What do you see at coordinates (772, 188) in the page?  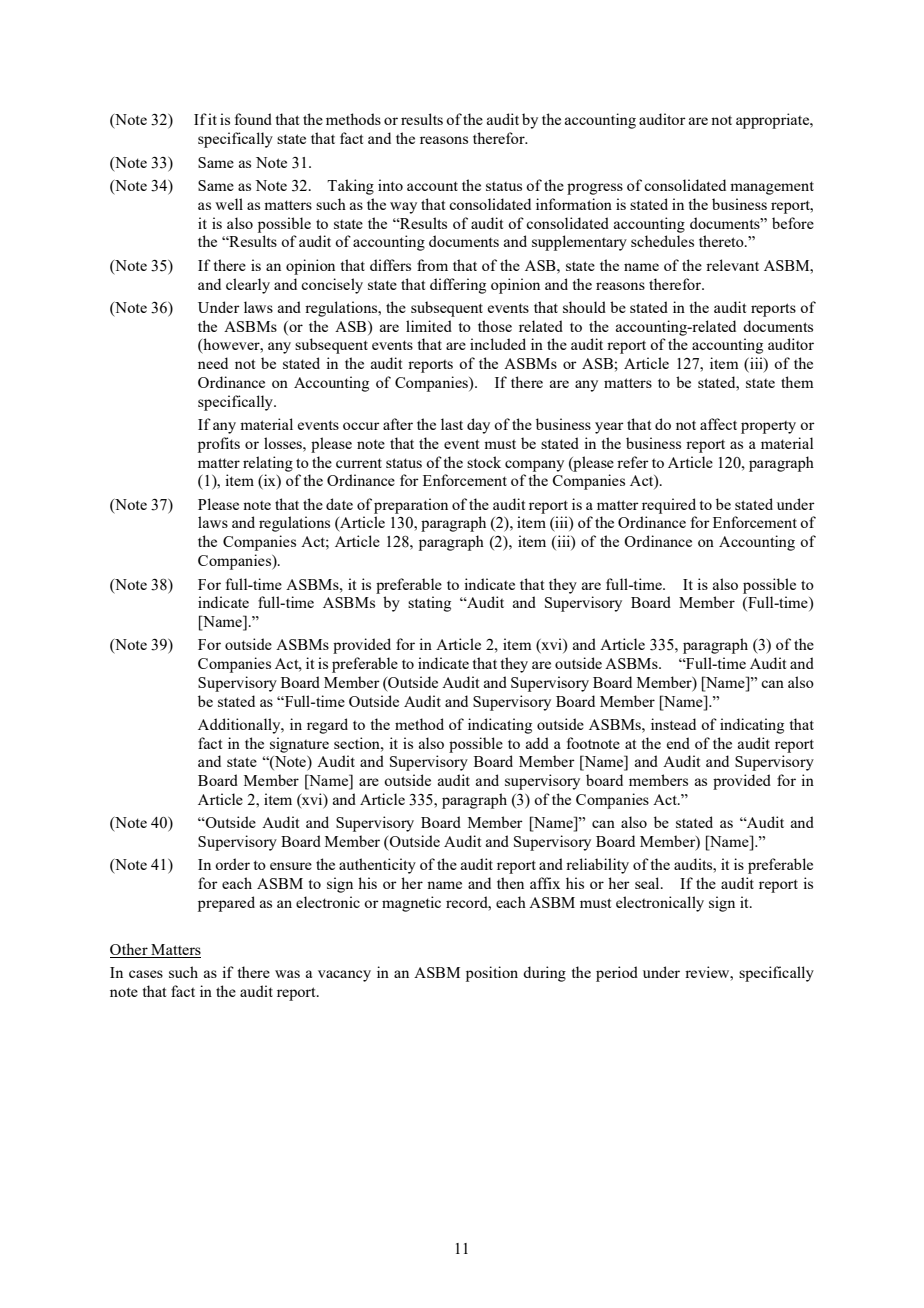 I see `management` at bounding box center [772, 188].
